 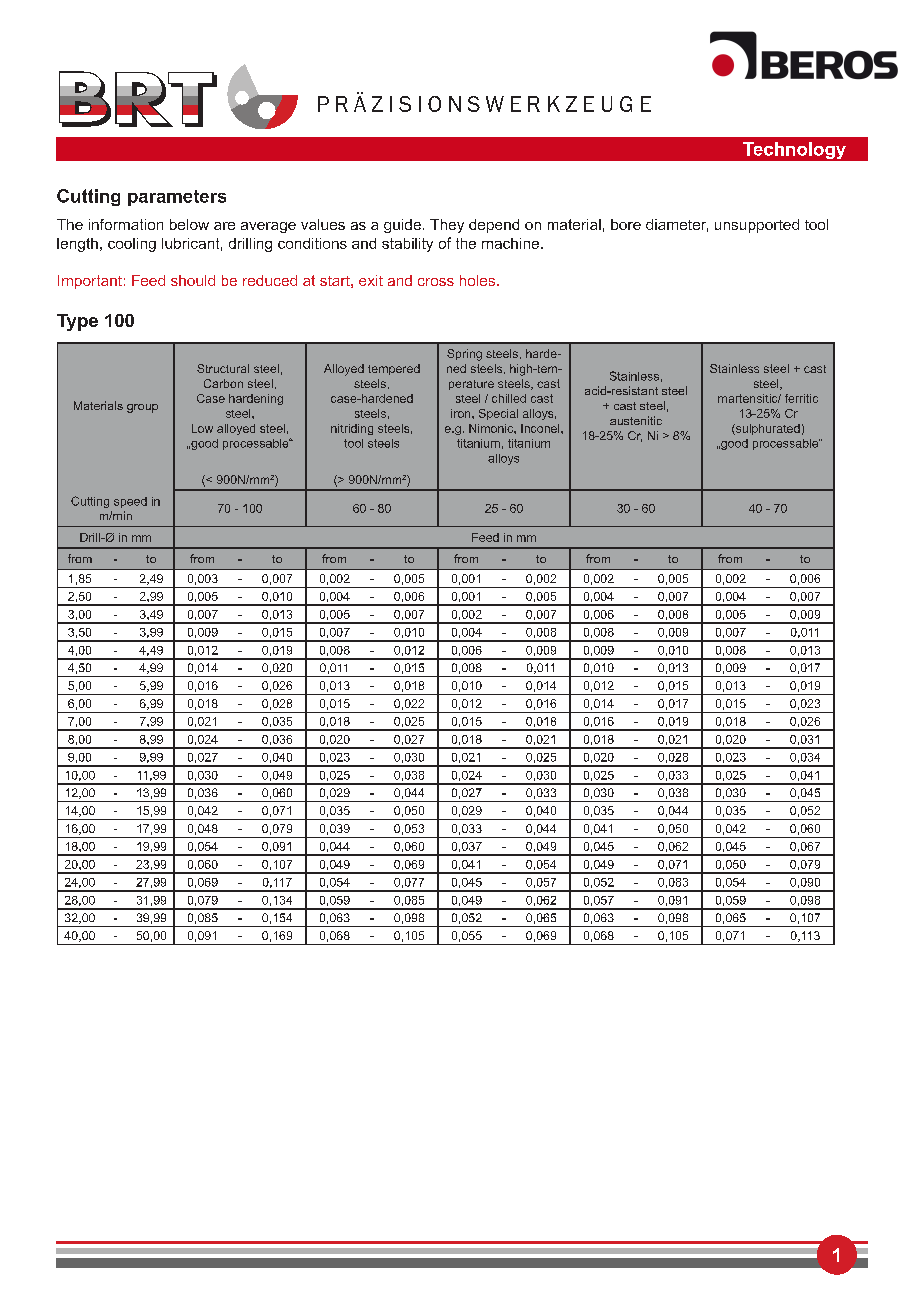 I want to click on austenitic, so click(x=636, y=420).
